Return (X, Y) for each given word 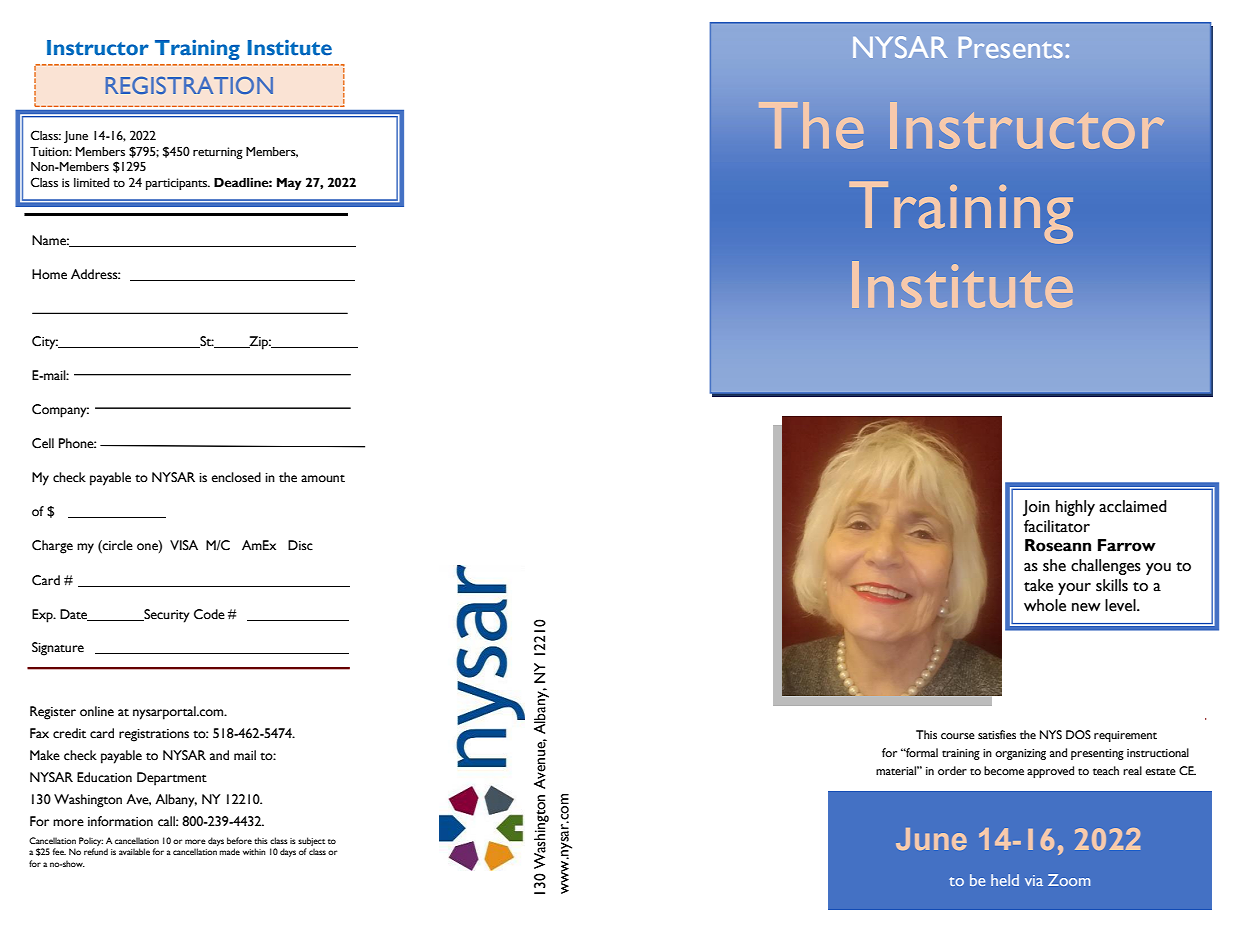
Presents (1011, 47)
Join (1036, 508)
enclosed (236, 477)
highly (1075, 508)
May (289, 184)
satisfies (997, 734)
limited (91, 183)
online (97, 711)
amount (323, 479)
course (958, 736)
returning (218, 153)
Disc (300, 545)
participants (177, 184)
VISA (184, 545)
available (134, 851)
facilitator (1057, 526)
